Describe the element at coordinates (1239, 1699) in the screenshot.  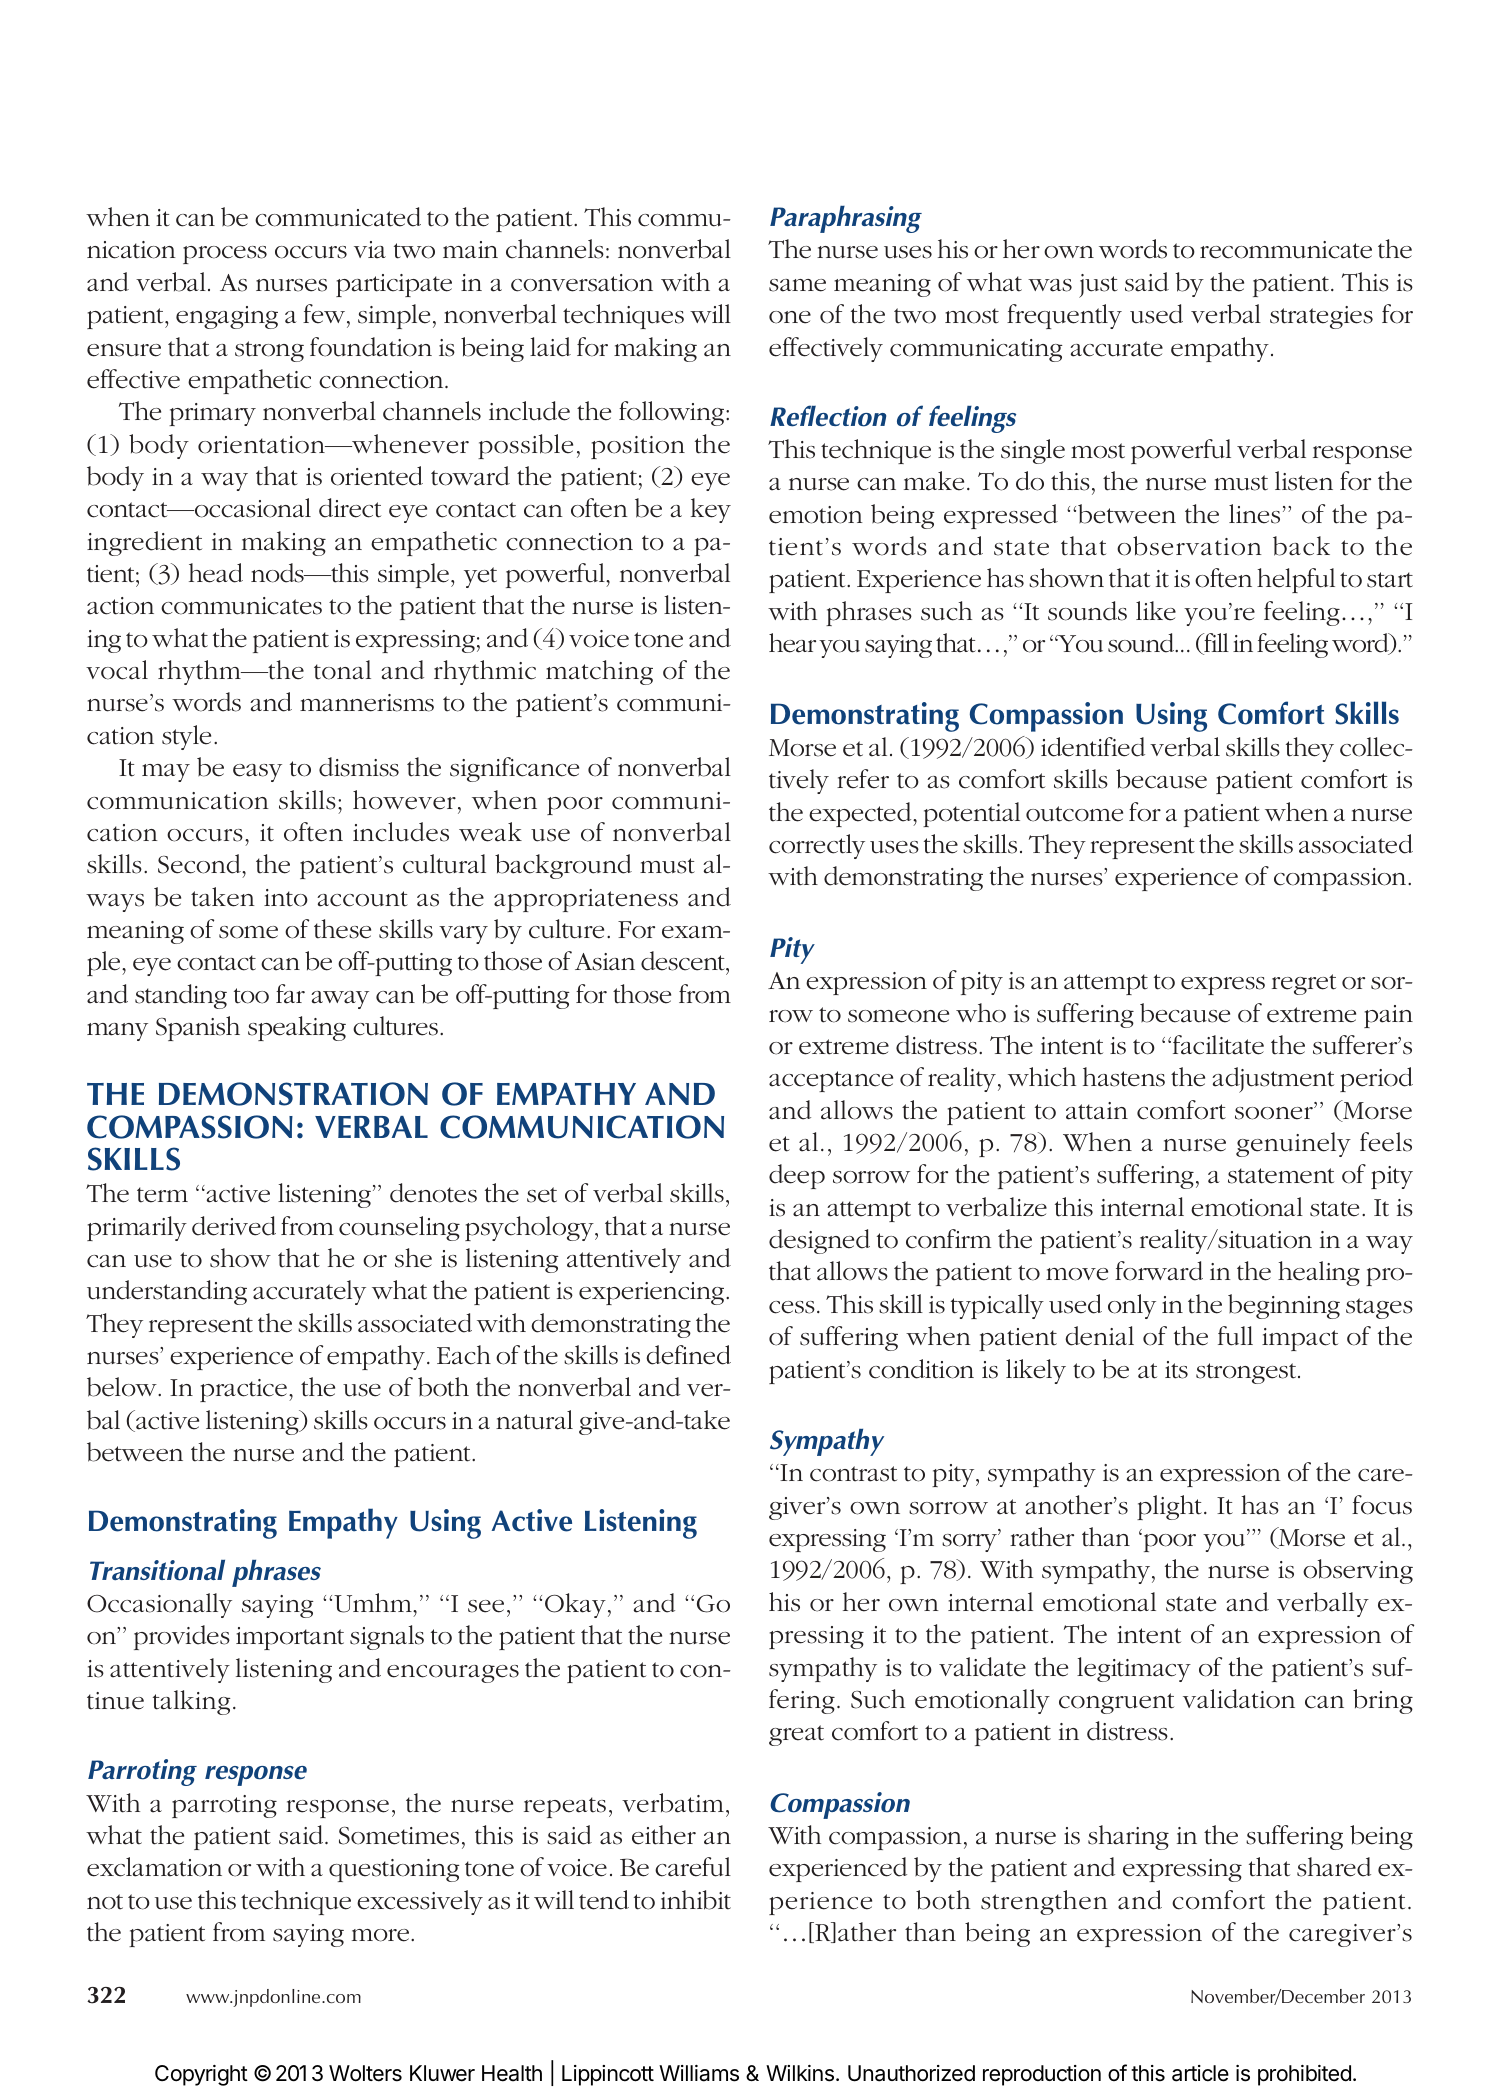
I see `validation` at that location.
